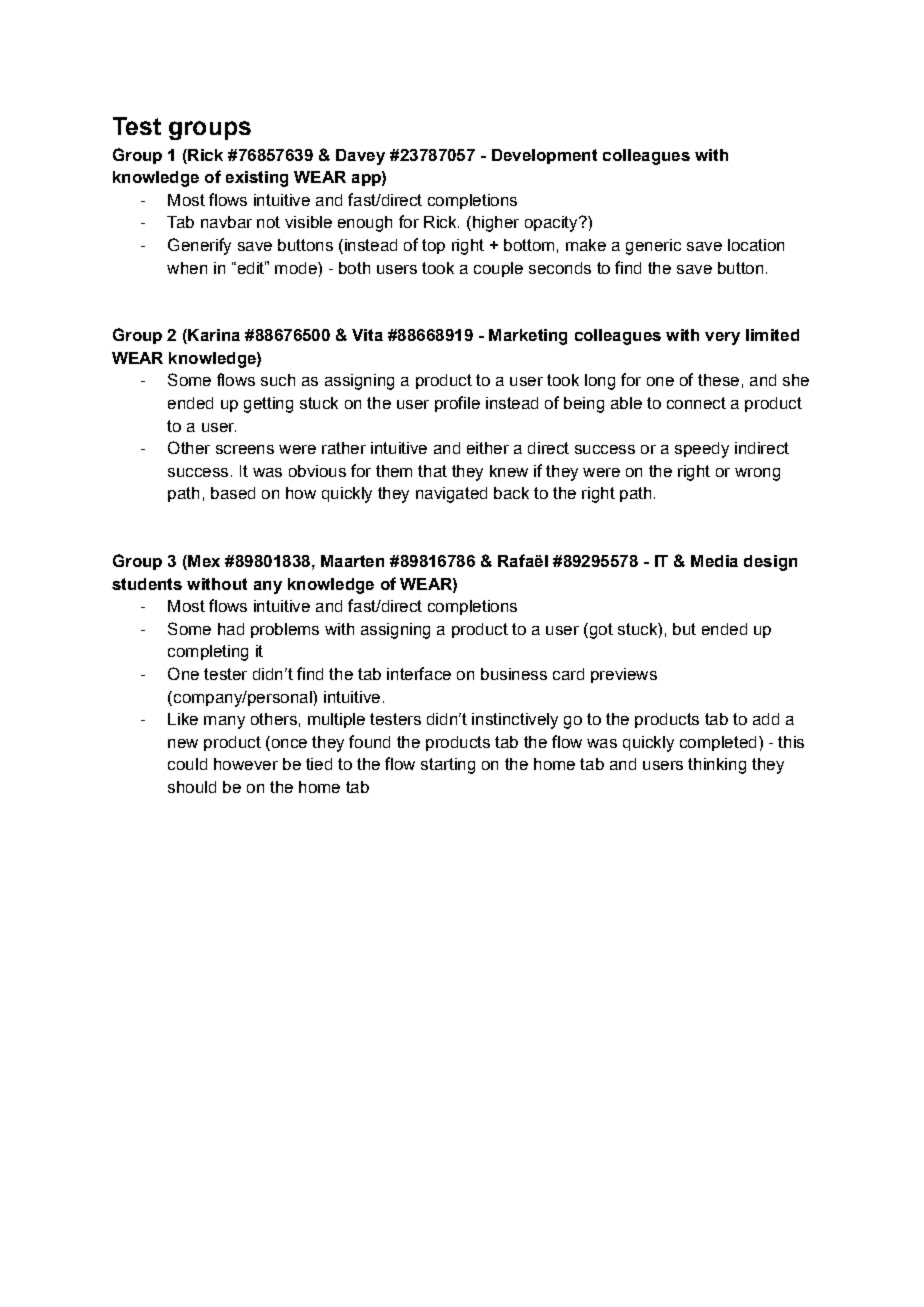 This image has height=1307, width=924. Describe the element at coordinates (757, 474) in the image. I see `wrong` at that location.
